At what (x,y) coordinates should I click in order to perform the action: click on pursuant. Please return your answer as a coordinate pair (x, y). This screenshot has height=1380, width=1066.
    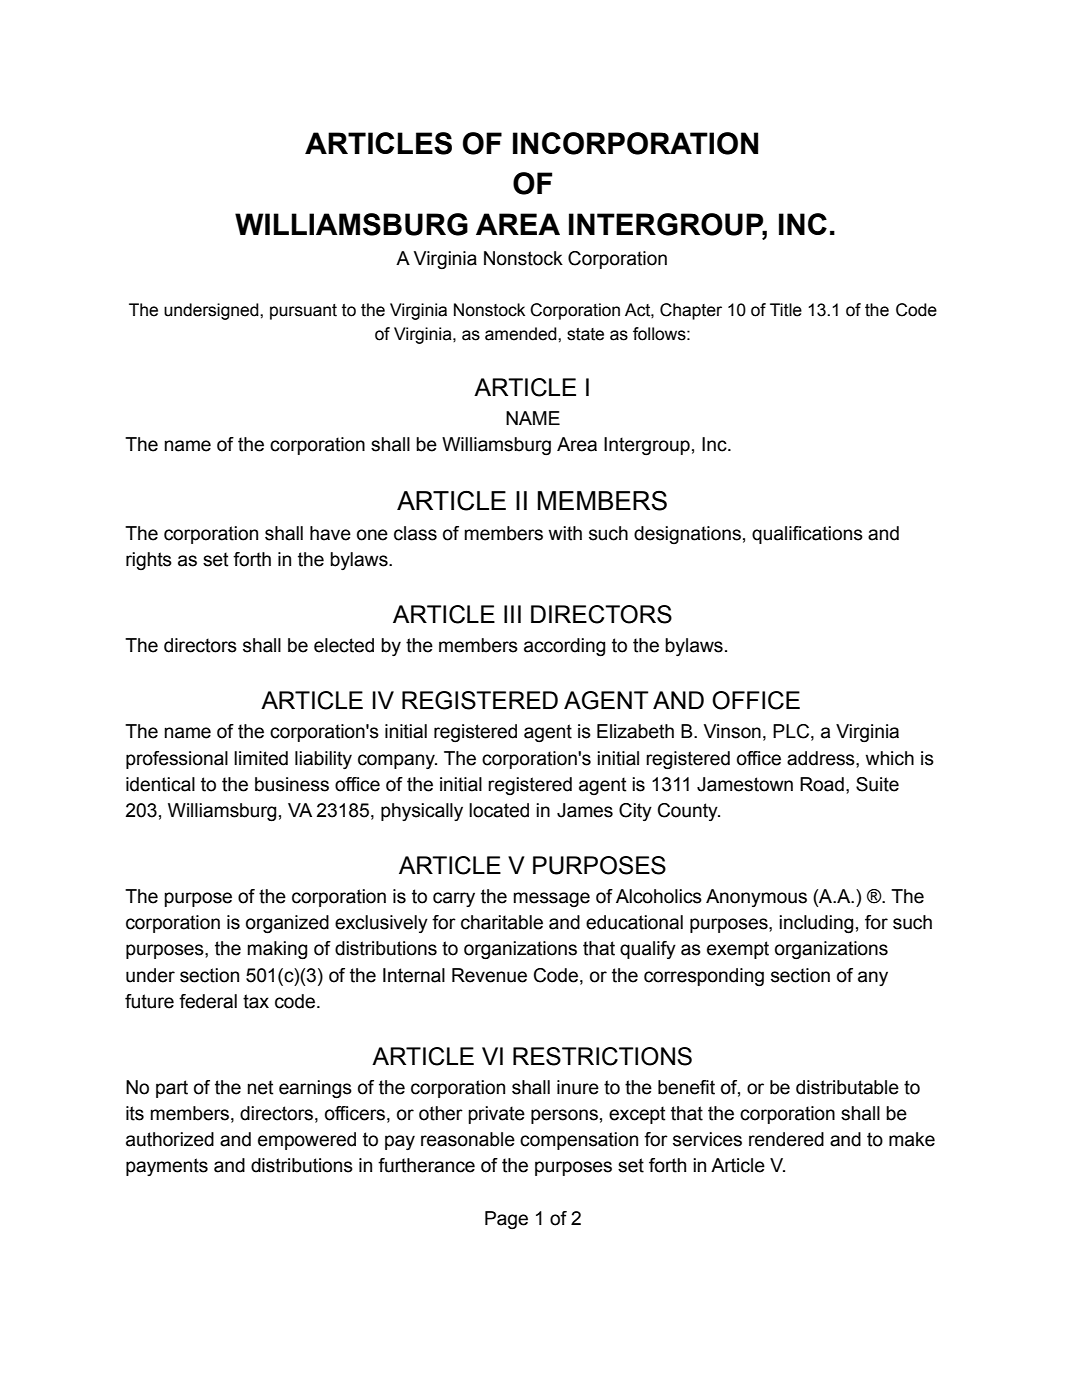
    Looking at the image, I should click on (303, 312).
